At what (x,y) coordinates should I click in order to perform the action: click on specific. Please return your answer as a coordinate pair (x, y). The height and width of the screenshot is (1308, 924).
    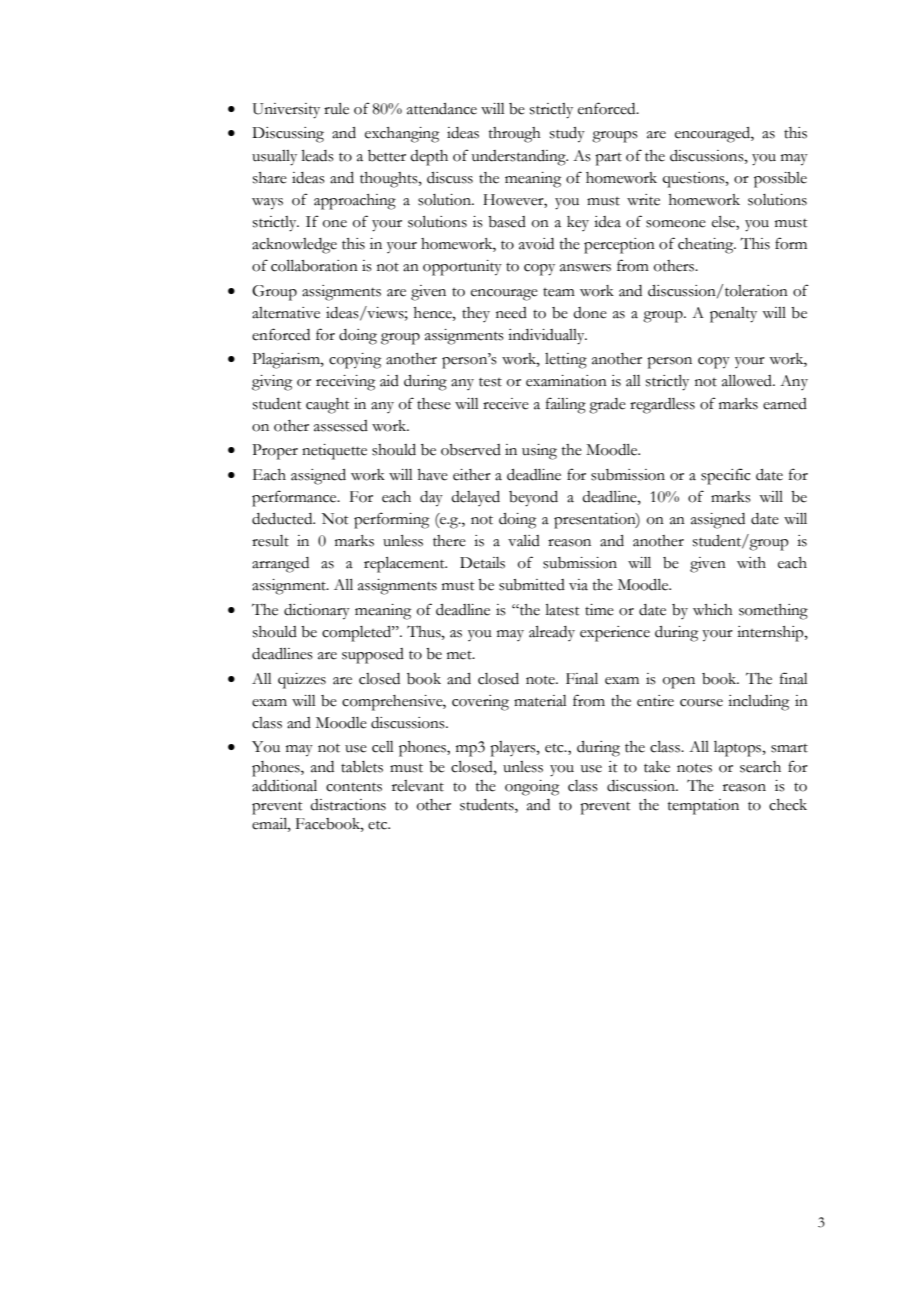
    Looking at the image, I should click on (725, 476).
